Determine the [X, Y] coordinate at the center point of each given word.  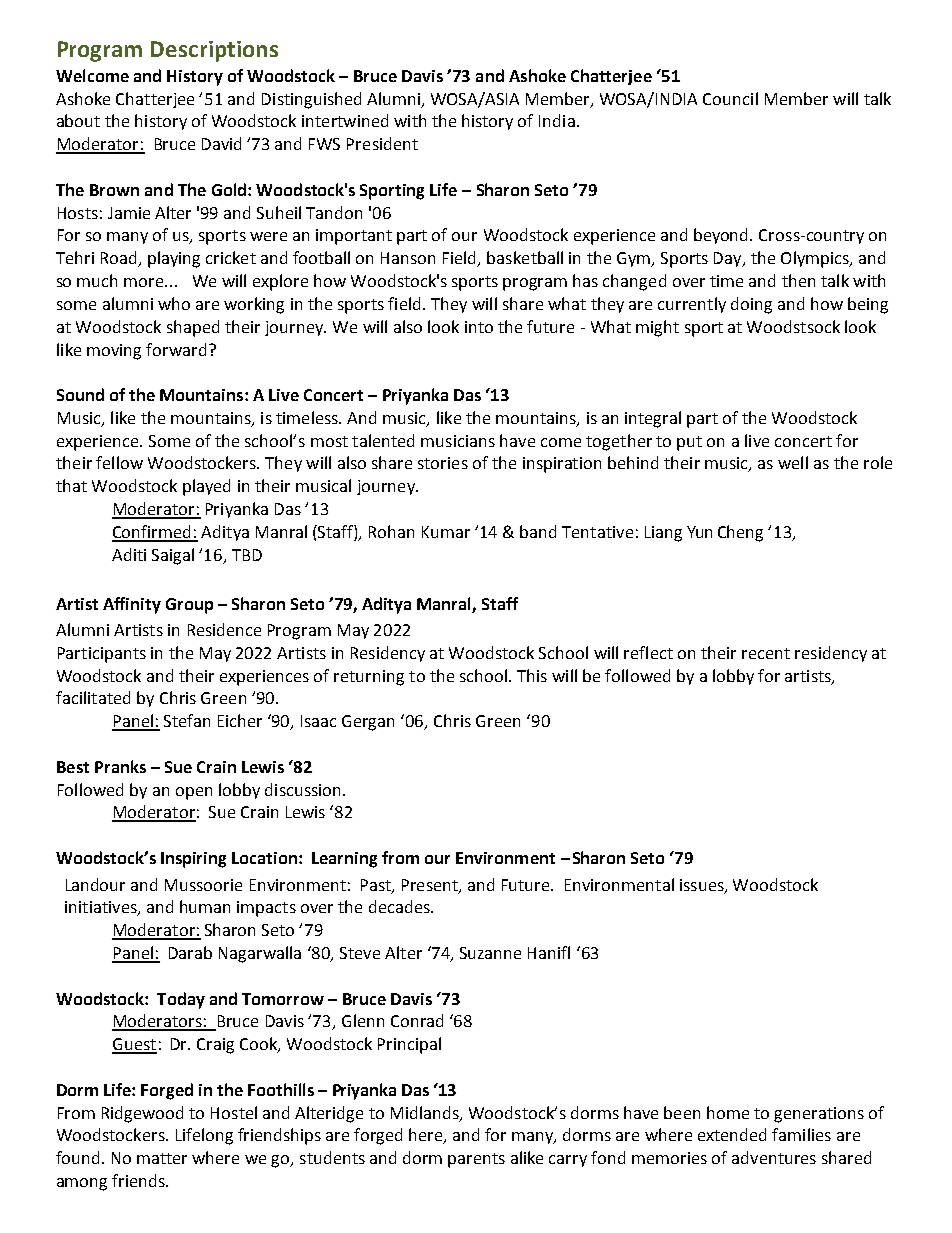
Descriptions [214, 51]
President [382, 143]
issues [703, 886]
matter [162, 1158]
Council [730, 98]
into [479, 327]
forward [176, 349]
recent [766, 653]
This [532, 675]
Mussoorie [203, 885]
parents [476, 1160]
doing [751, 305]
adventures [774, 1157]
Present [431, 886]
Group [189, 606]
